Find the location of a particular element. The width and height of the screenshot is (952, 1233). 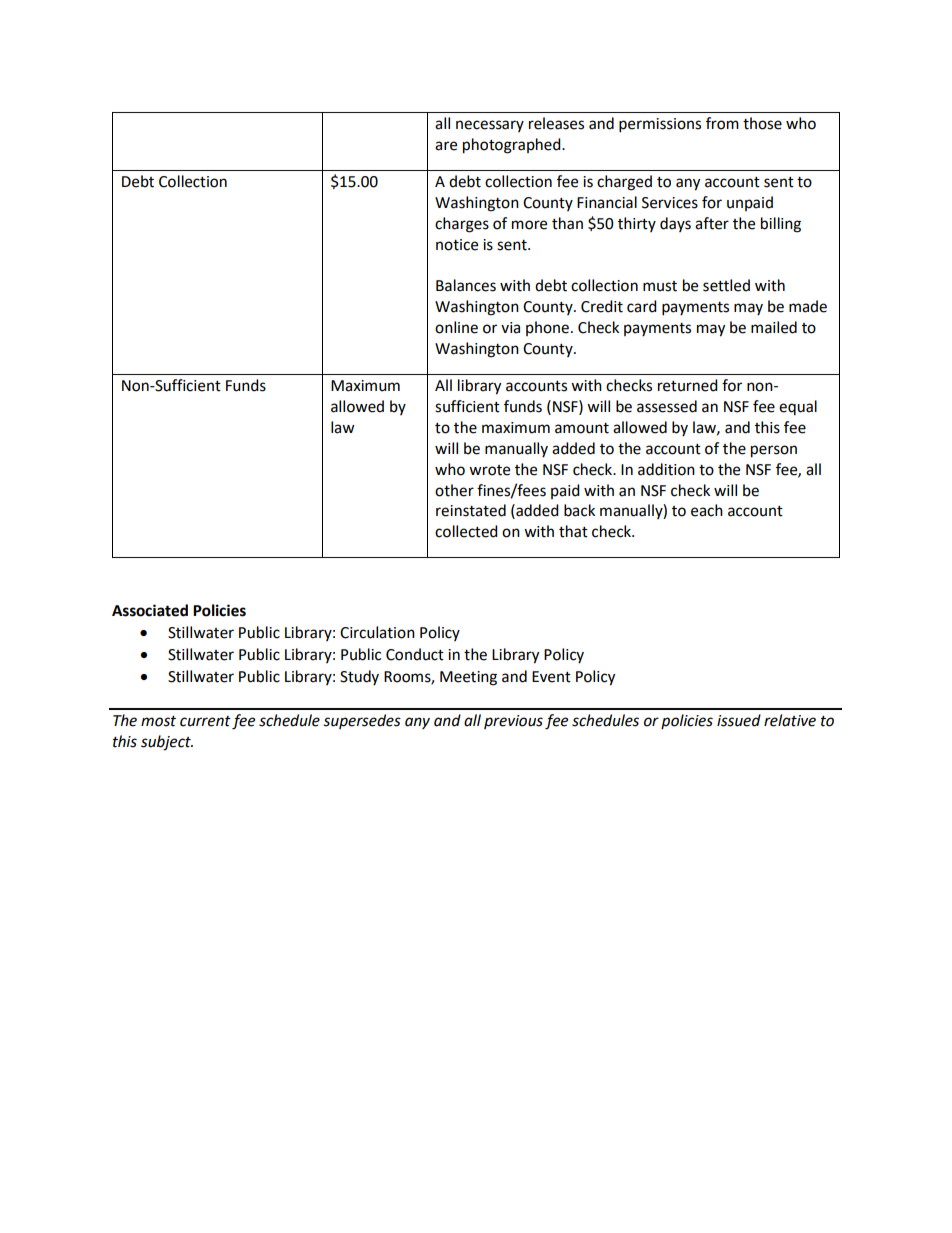

collected is located at coordinates (466, 531).
